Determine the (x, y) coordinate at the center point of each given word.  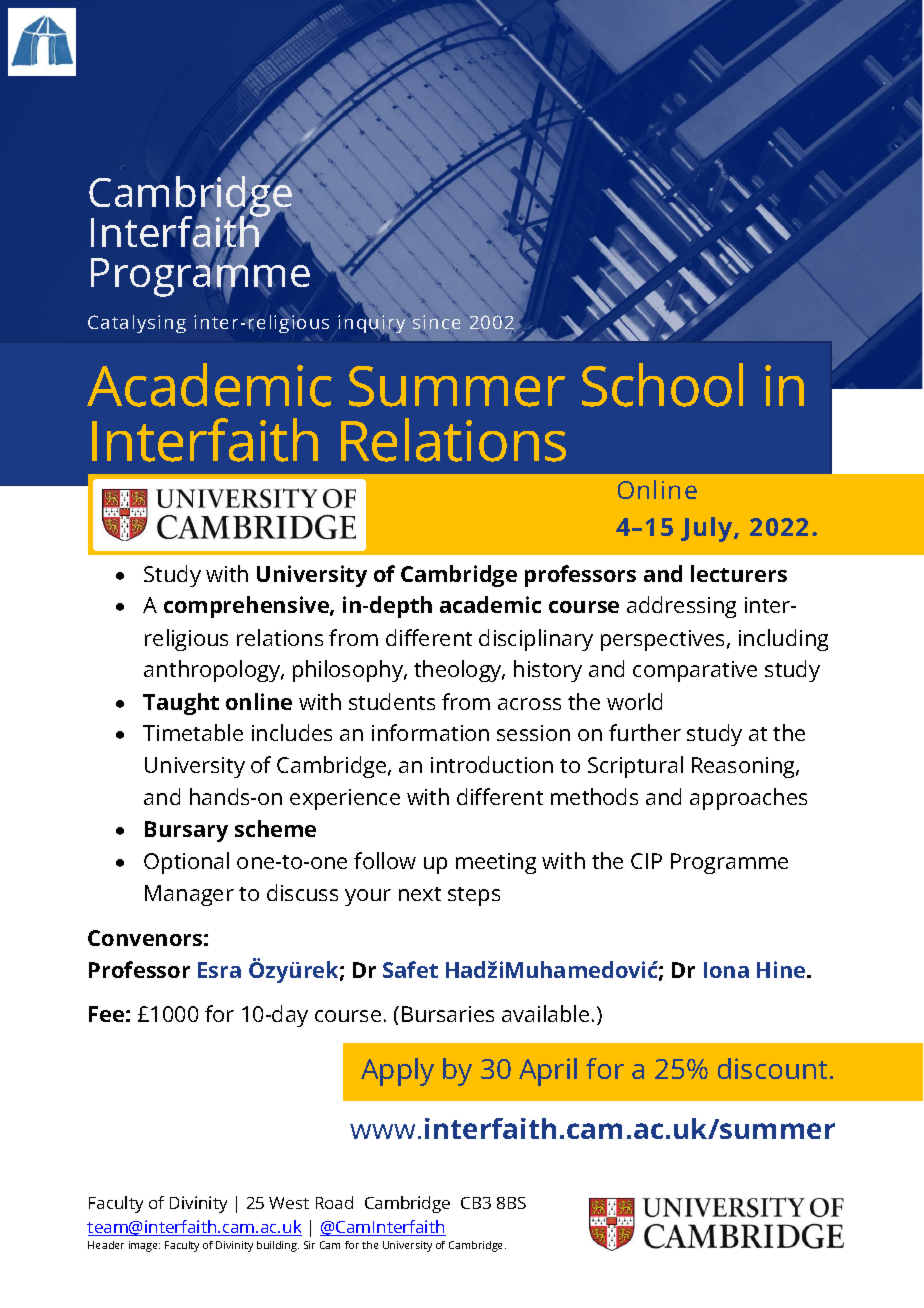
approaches (748, 799)
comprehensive (247, 607)
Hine (782, 969)
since (436, 323)
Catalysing (137, 324)
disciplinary (536, 640)
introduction (492, 764)
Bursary (186, 831)
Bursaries (448, 1014)
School (662, 385)
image (144, 1246)
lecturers (739, 573)
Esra (219, 970)
